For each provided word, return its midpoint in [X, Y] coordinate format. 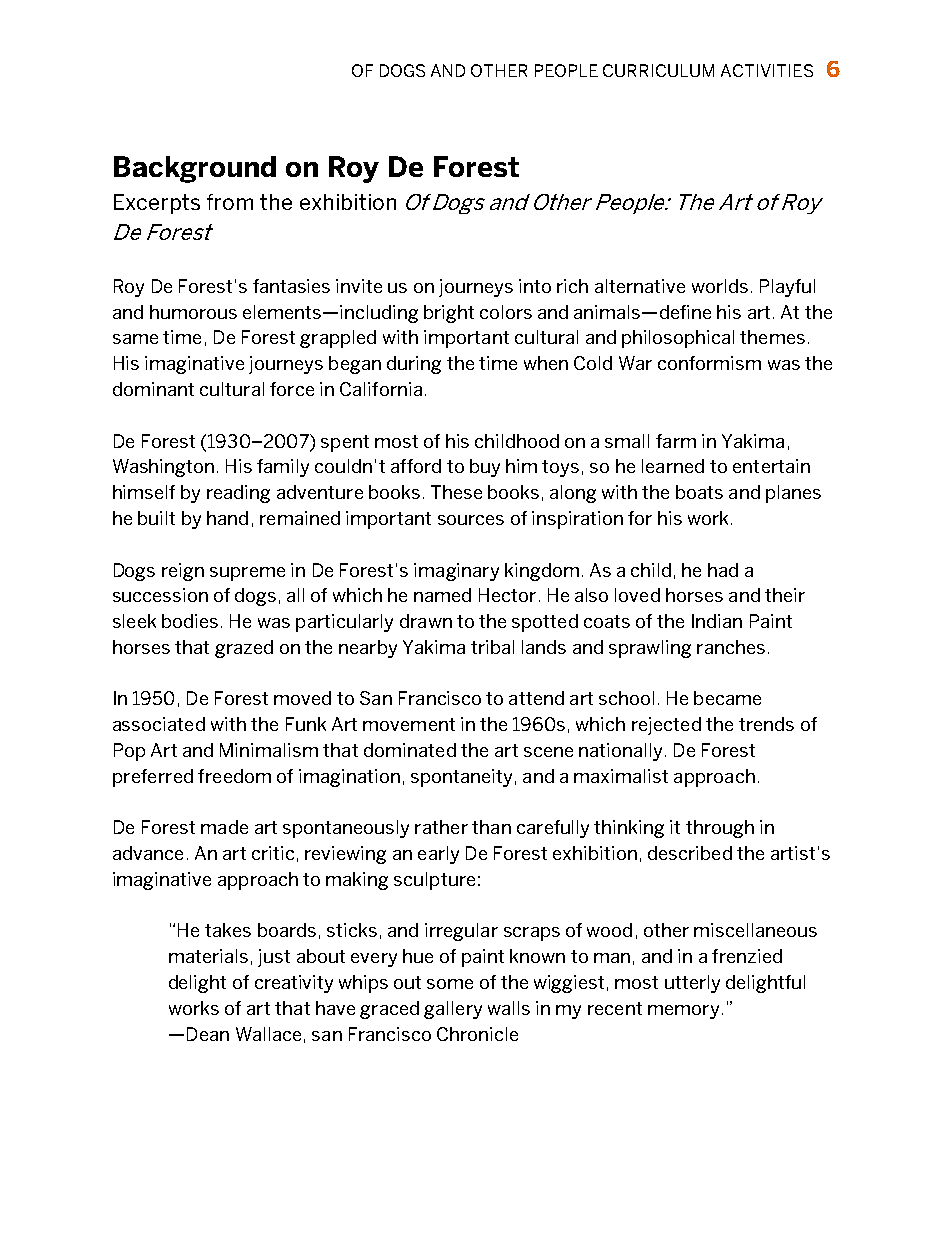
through [720, 829]
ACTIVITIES [767, 70]
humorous [193, 312]
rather [441, 827]
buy [485, 468]
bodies [190, 621]
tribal [492, 647]
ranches [731, 647]
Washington [163, 468]
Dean [208, 1034]
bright [449, 314]
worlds [720, 286]
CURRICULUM [658, 70]
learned [673, 466]
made [224, 827]
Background [195, 169]
